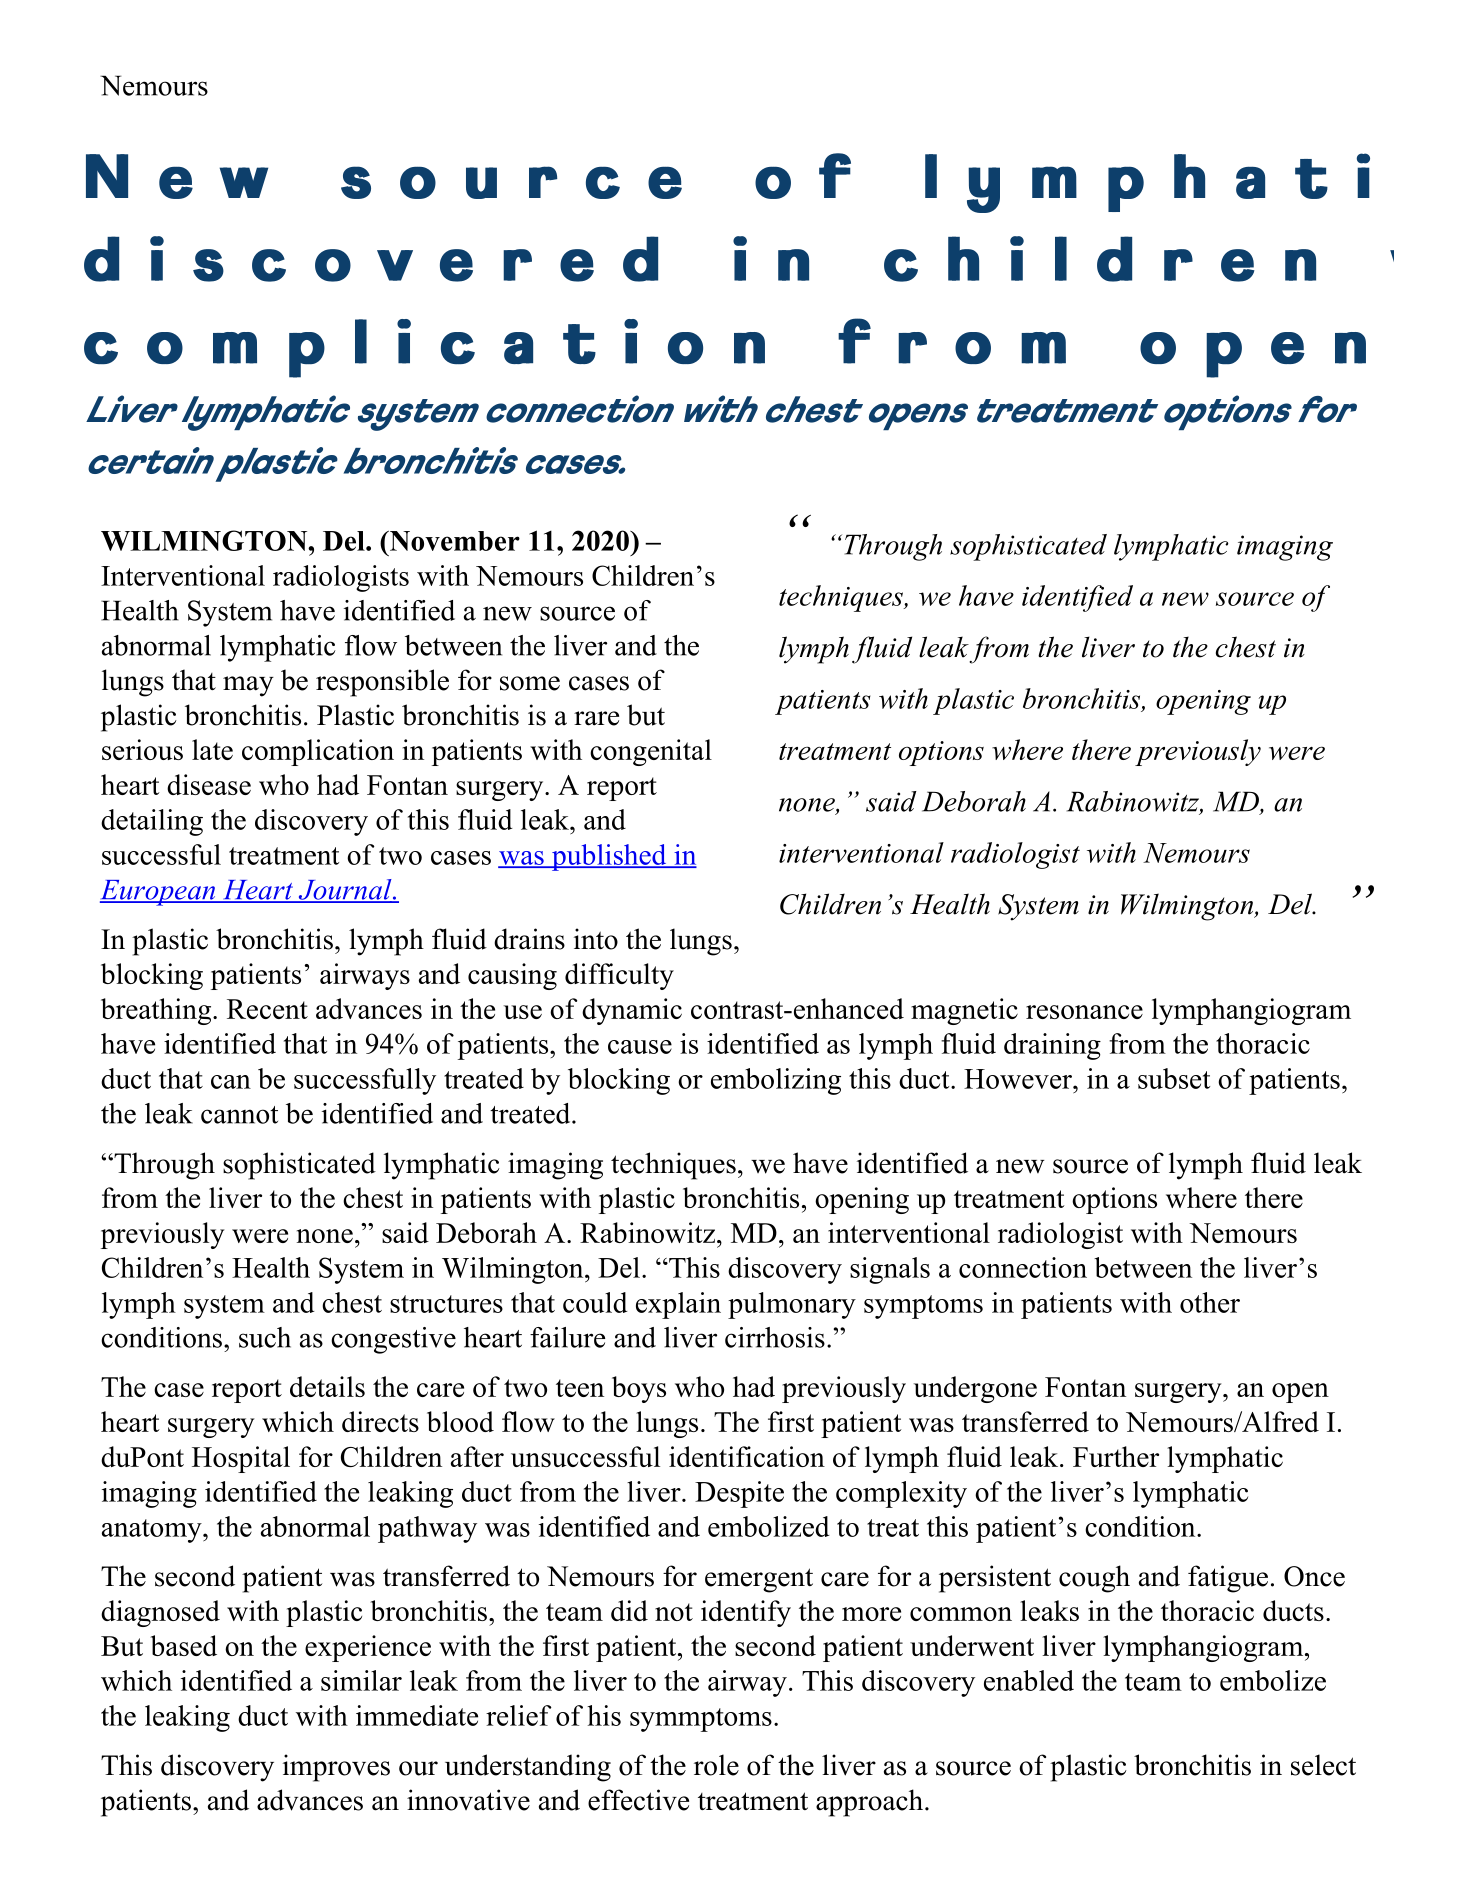 This image has height=1892, width=1462. I want to click on subset, so click(1174, 1078).
